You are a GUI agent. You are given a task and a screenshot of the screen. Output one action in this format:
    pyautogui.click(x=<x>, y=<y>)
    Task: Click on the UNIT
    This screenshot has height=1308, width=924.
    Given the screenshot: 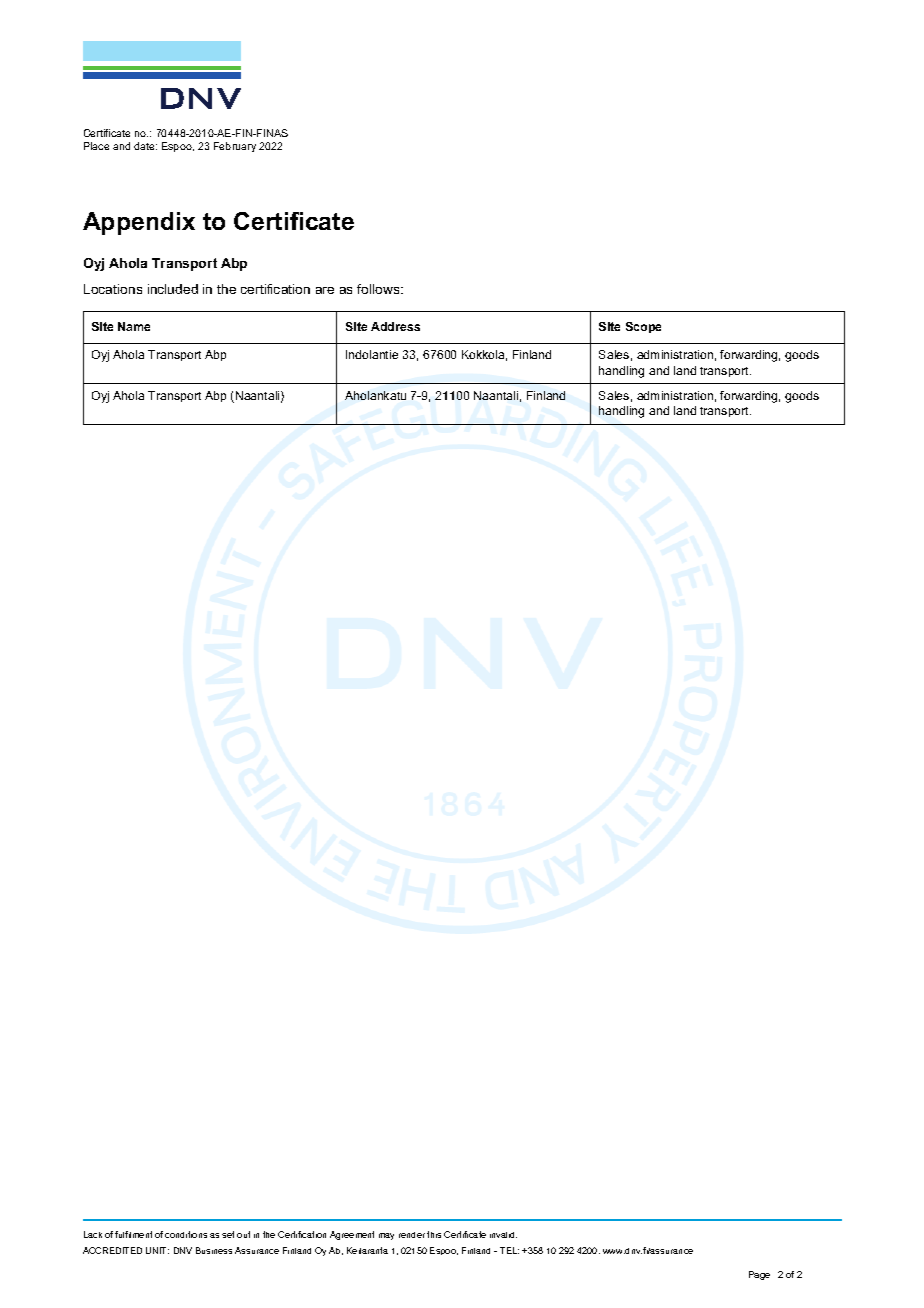 What is the action you would take?
    pyautogui.click(x=157, y=1250)
